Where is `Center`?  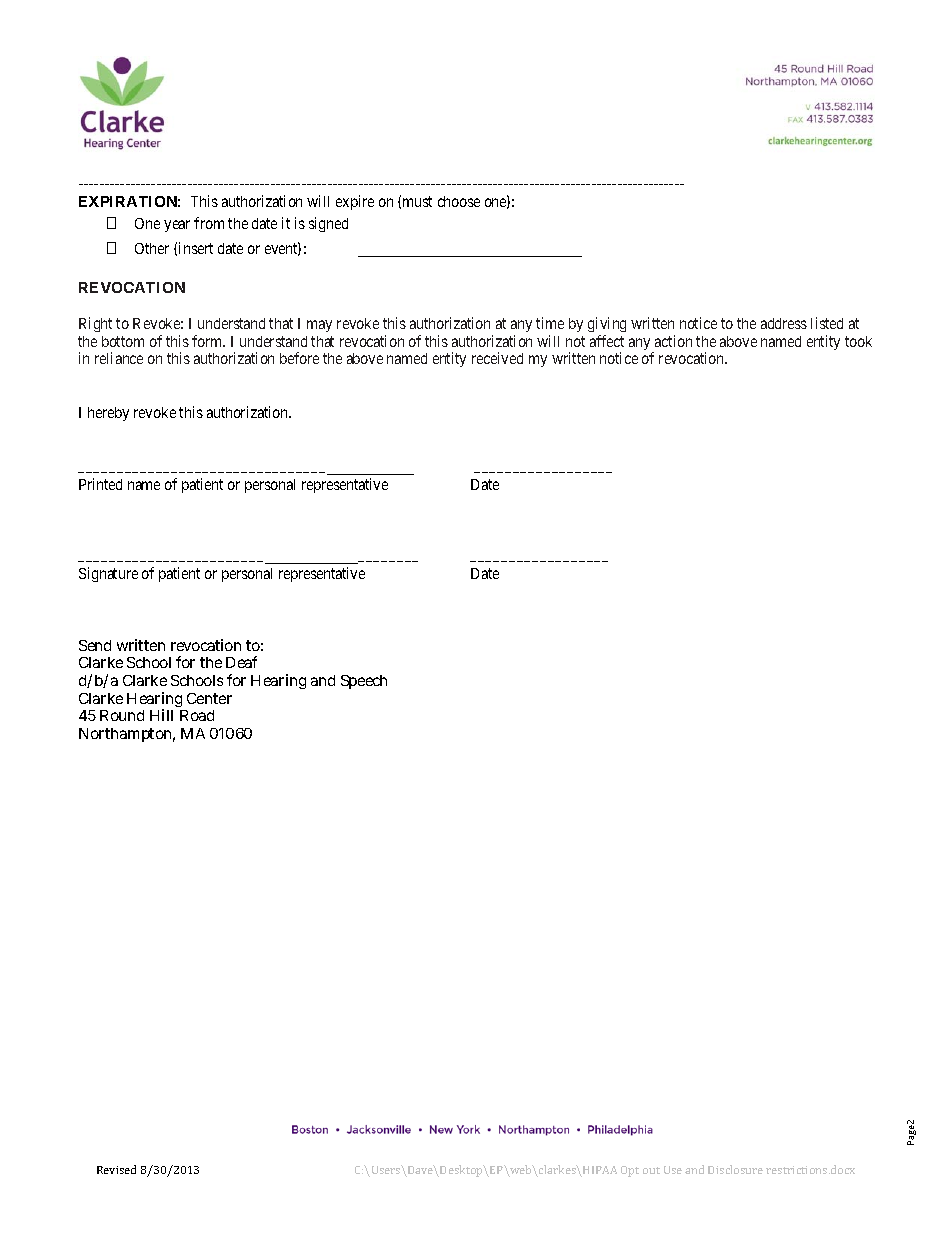
Center is located at coordinates (209, 698).
